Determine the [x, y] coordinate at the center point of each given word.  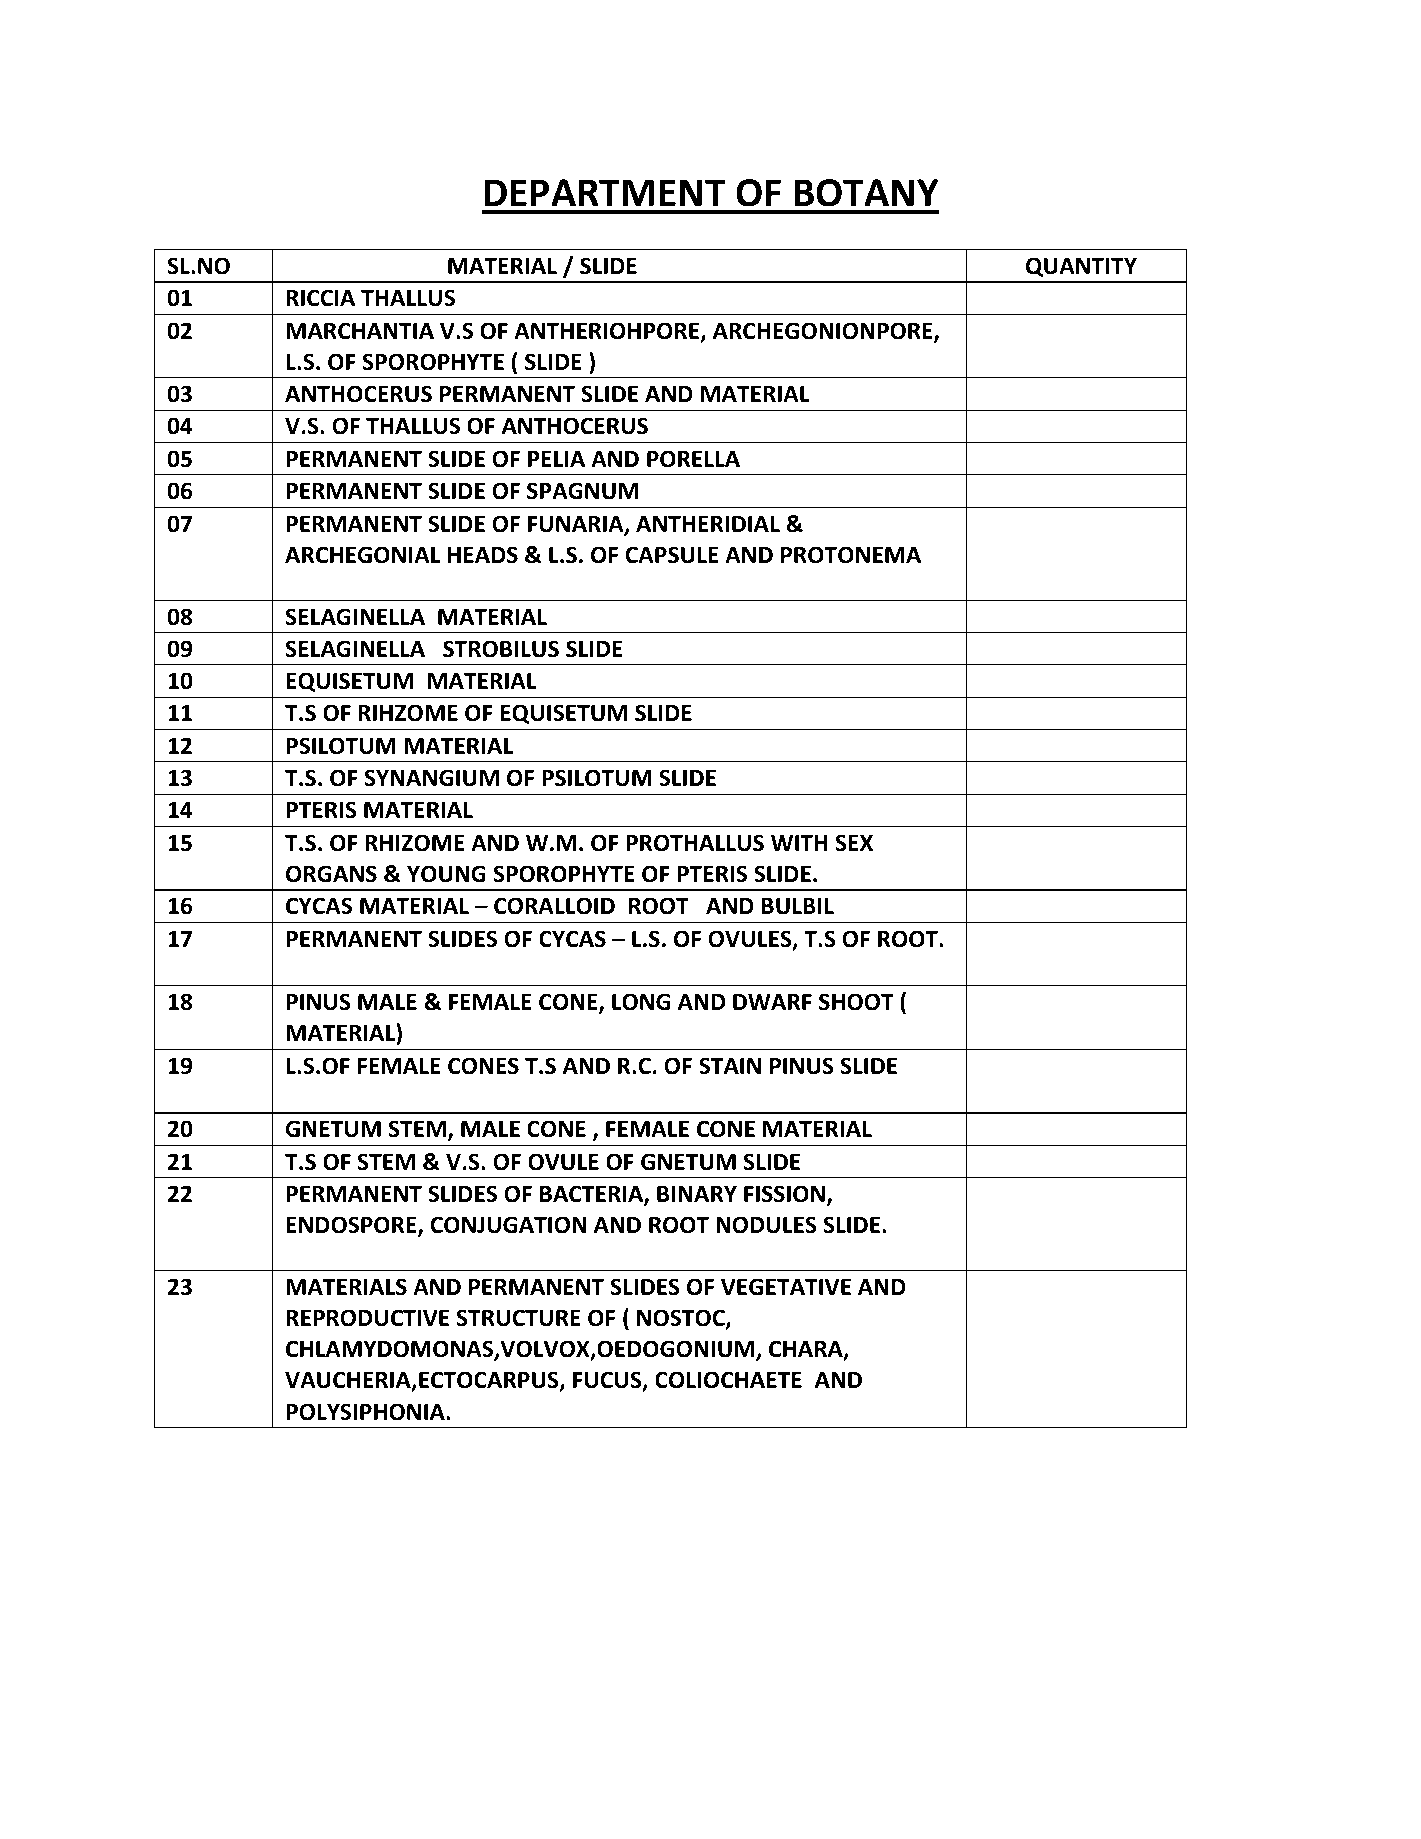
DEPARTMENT [605, 192]
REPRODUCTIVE [367, 1318]
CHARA [807, 1350]
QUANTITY [1081, 267]
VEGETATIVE [786, 1287]
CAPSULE [672, 555]
